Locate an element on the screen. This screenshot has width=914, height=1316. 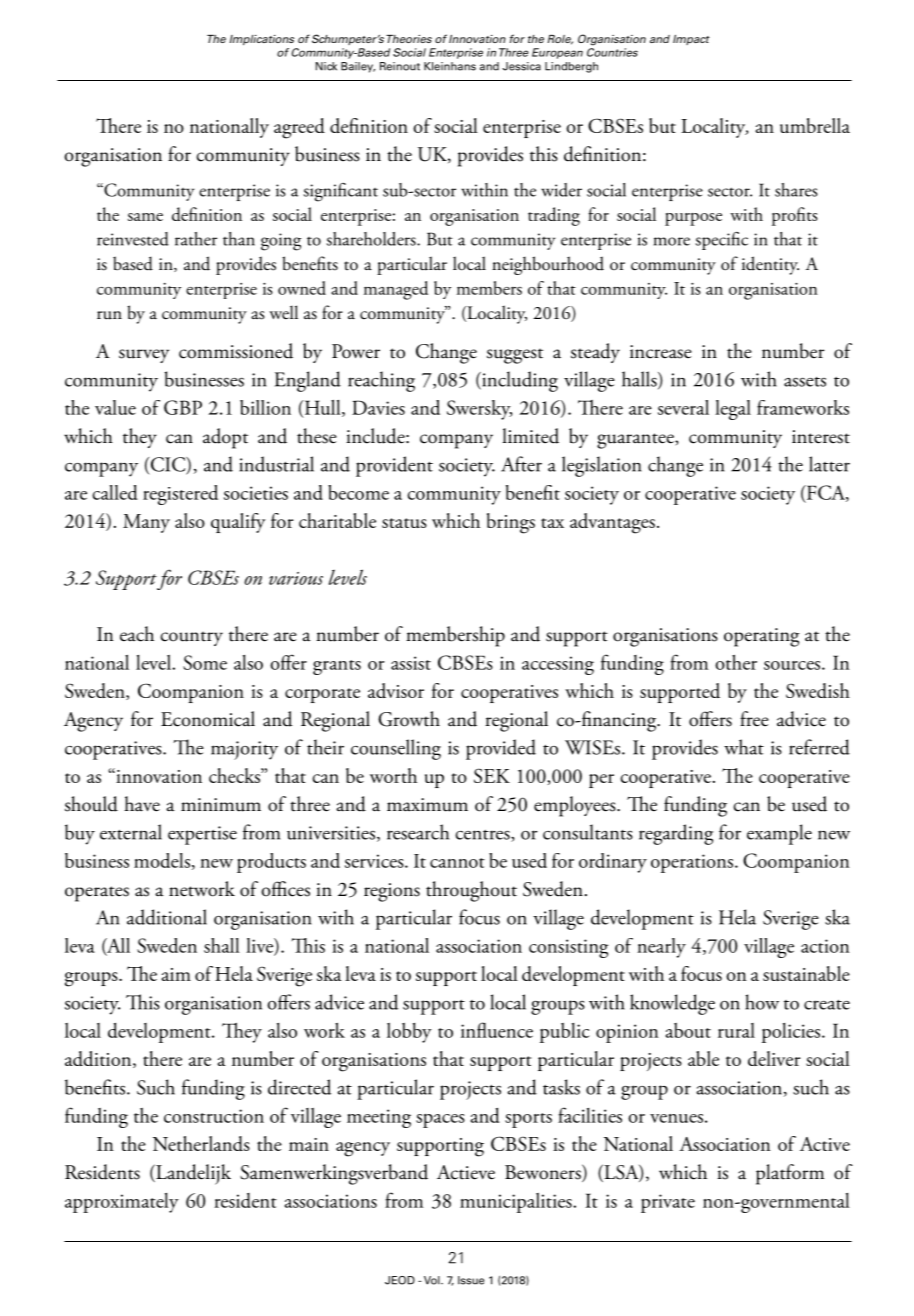
managed is located at coordinates (396, 290).
